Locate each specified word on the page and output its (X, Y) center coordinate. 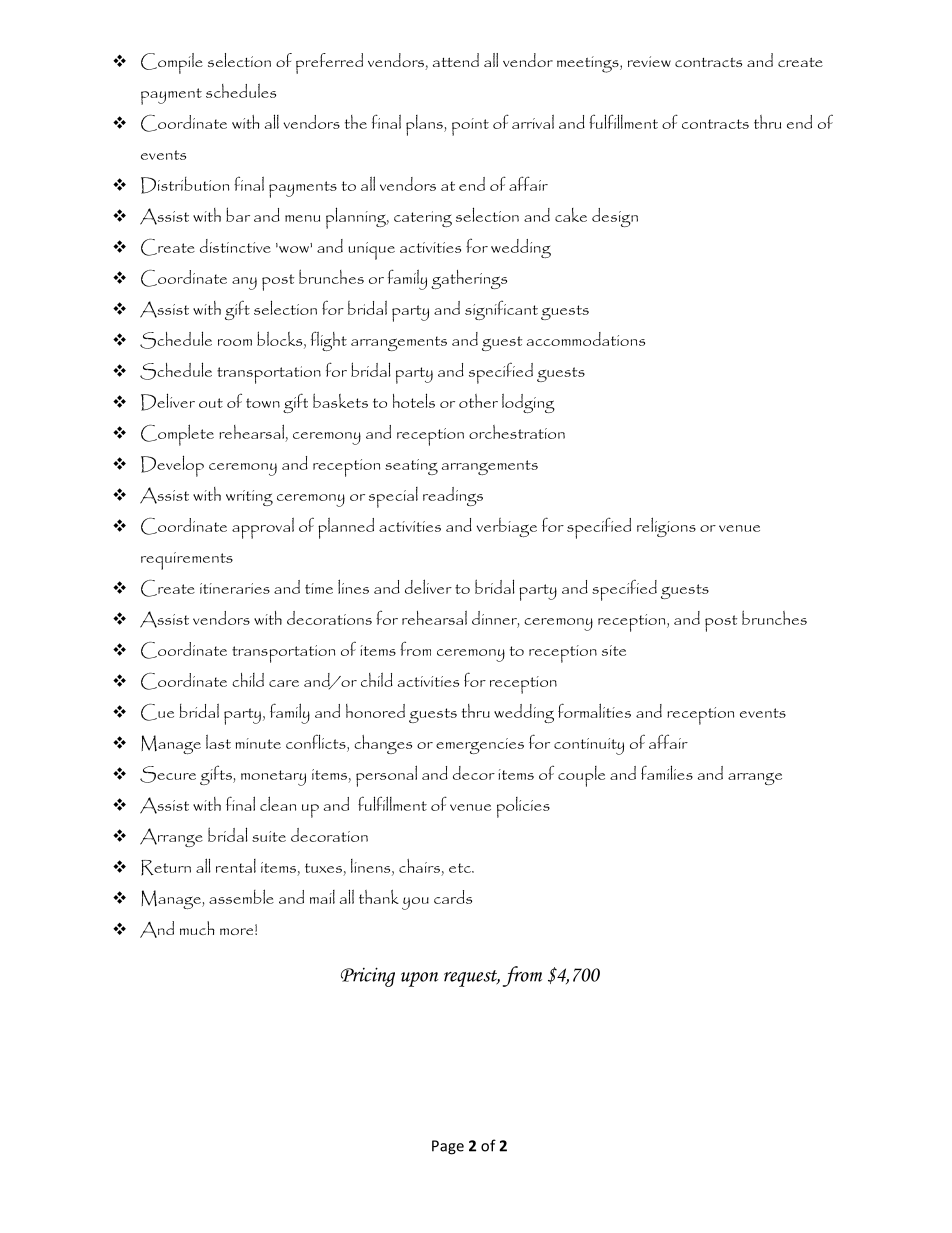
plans (425, 125)
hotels (414, 400)
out (211, 403)
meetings (589, 64)
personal (386, 776)
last (218, 742)
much (197, 928)
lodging (528, 403)
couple (581, 776)
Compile (172, 63)
